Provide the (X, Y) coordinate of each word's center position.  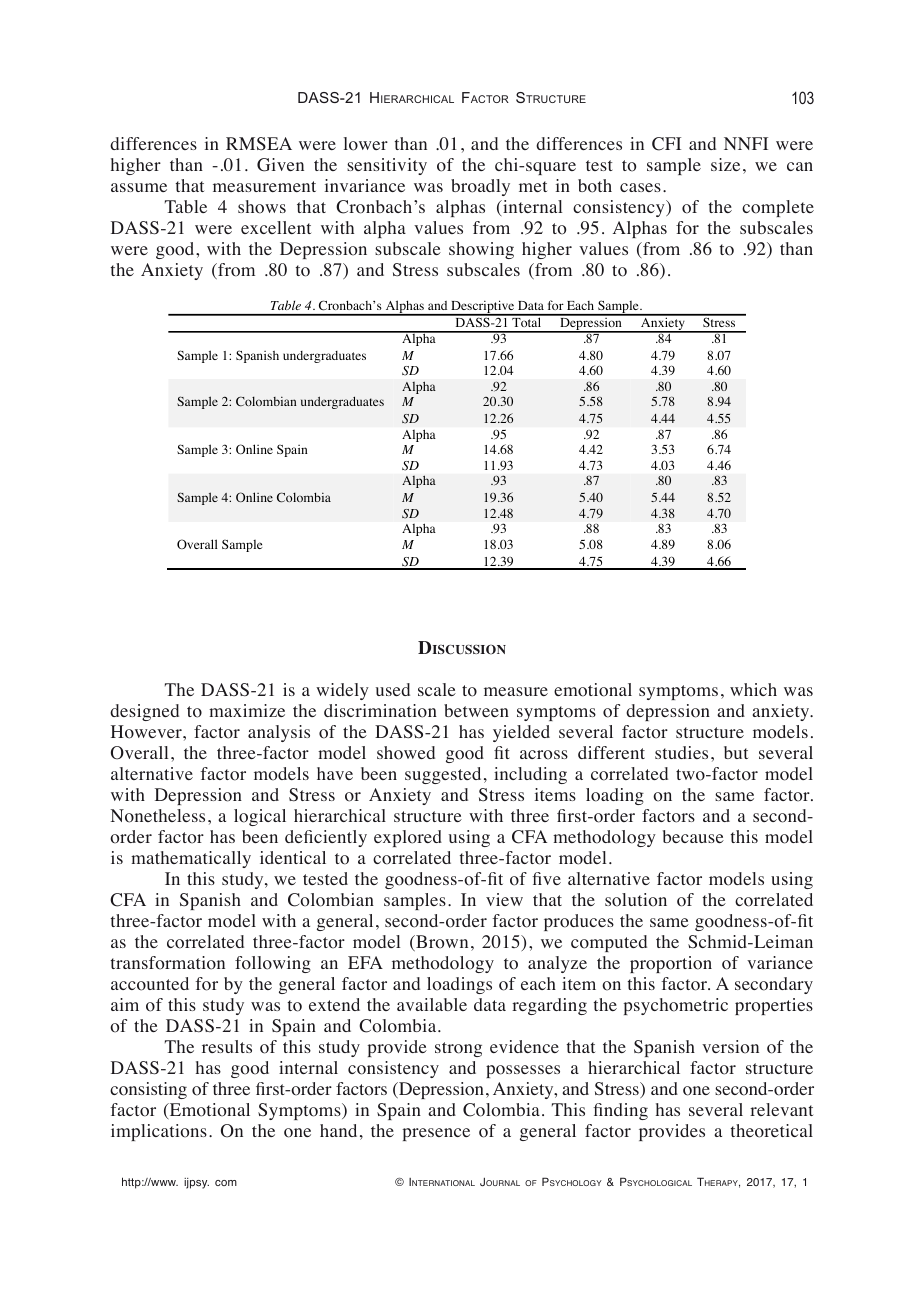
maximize (247, 710)
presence (436, 1134)
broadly (480, 187)
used (393, 689)
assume (139, 187)
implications (159, 1132)
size (725, 164)
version (730, 1047)
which (753, 689)
